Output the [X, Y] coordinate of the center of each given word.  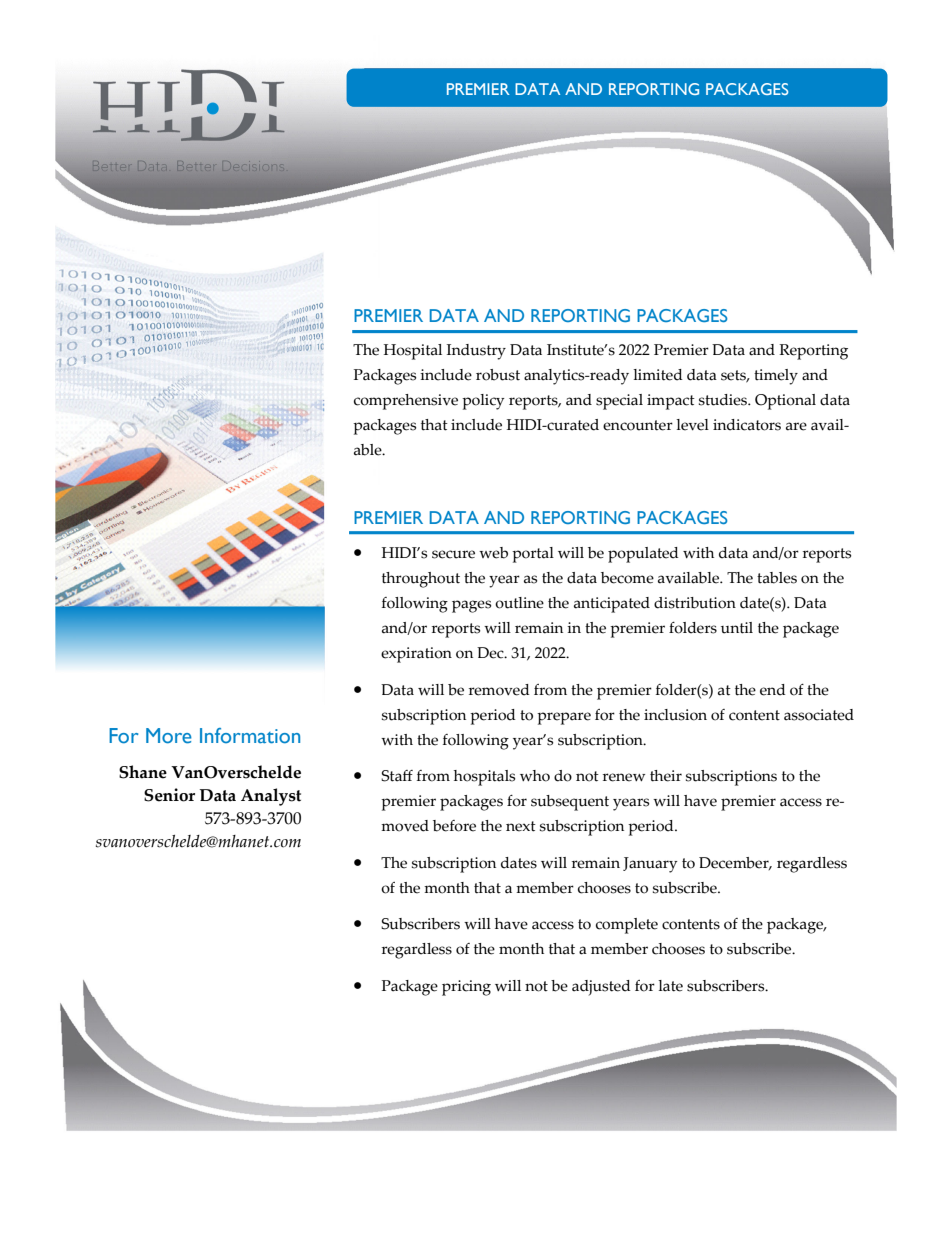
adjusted [601, 988]
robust [498, 375]
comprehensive [406, 402]
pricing [466, 988]
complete [627, 926]
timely [776, 377]
